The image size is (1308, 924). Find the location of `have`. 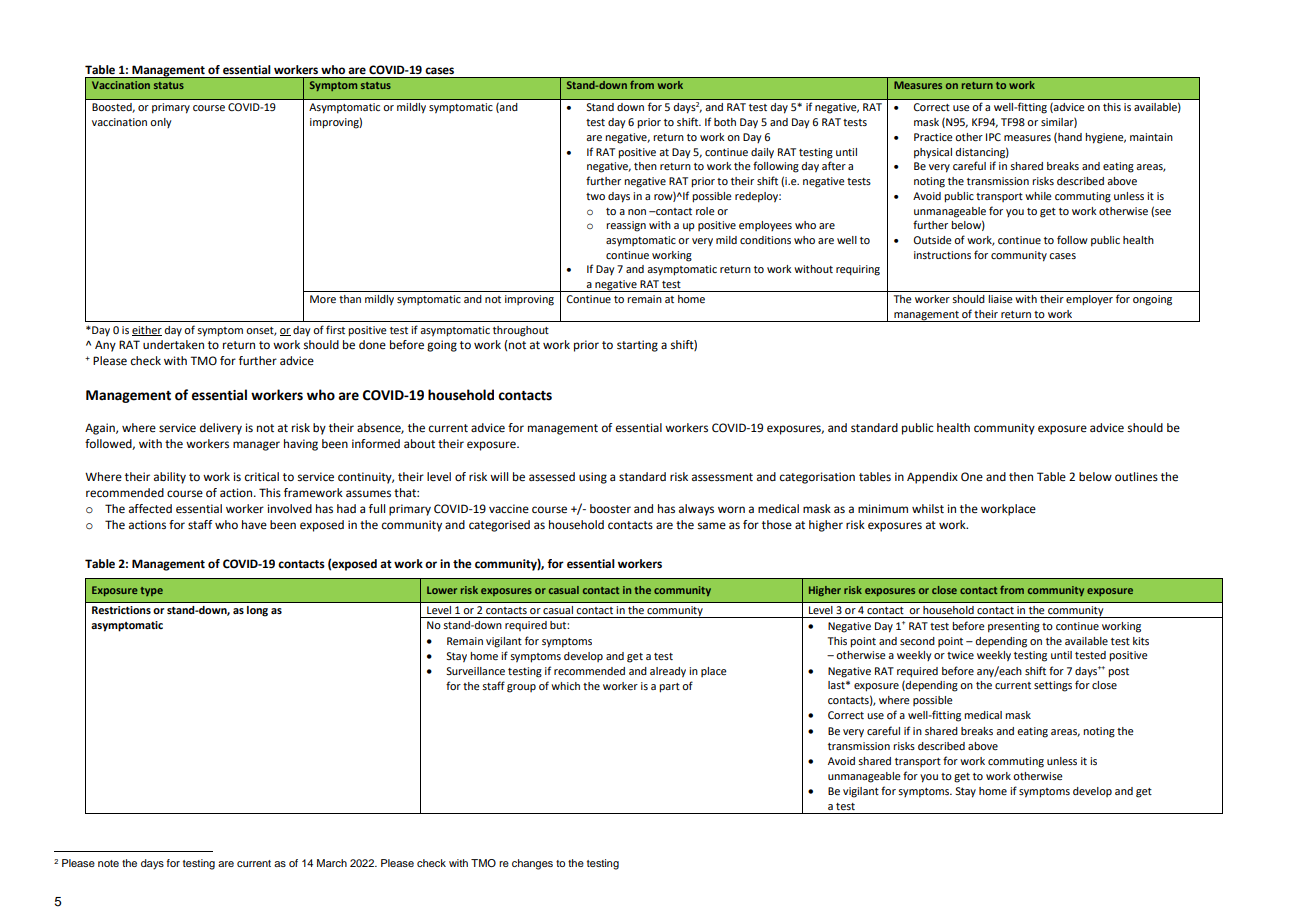

have is located at coordinates (254, 525).
